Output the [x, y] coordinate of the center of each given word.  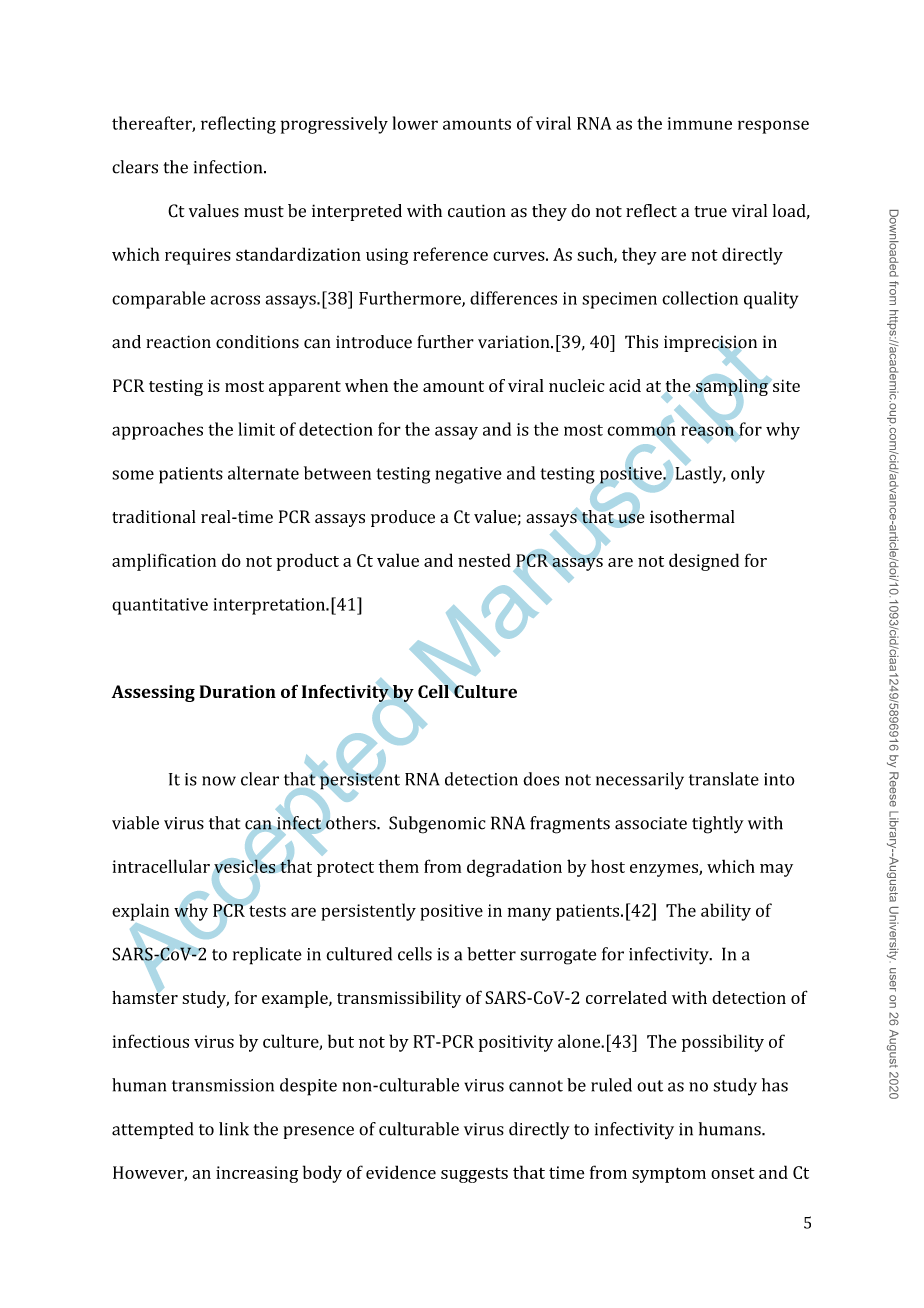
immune [700, 123]
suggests [474, 1175]
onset [733, 1173]
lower [415, 123]
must [264, 212]
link [234, 1129]
